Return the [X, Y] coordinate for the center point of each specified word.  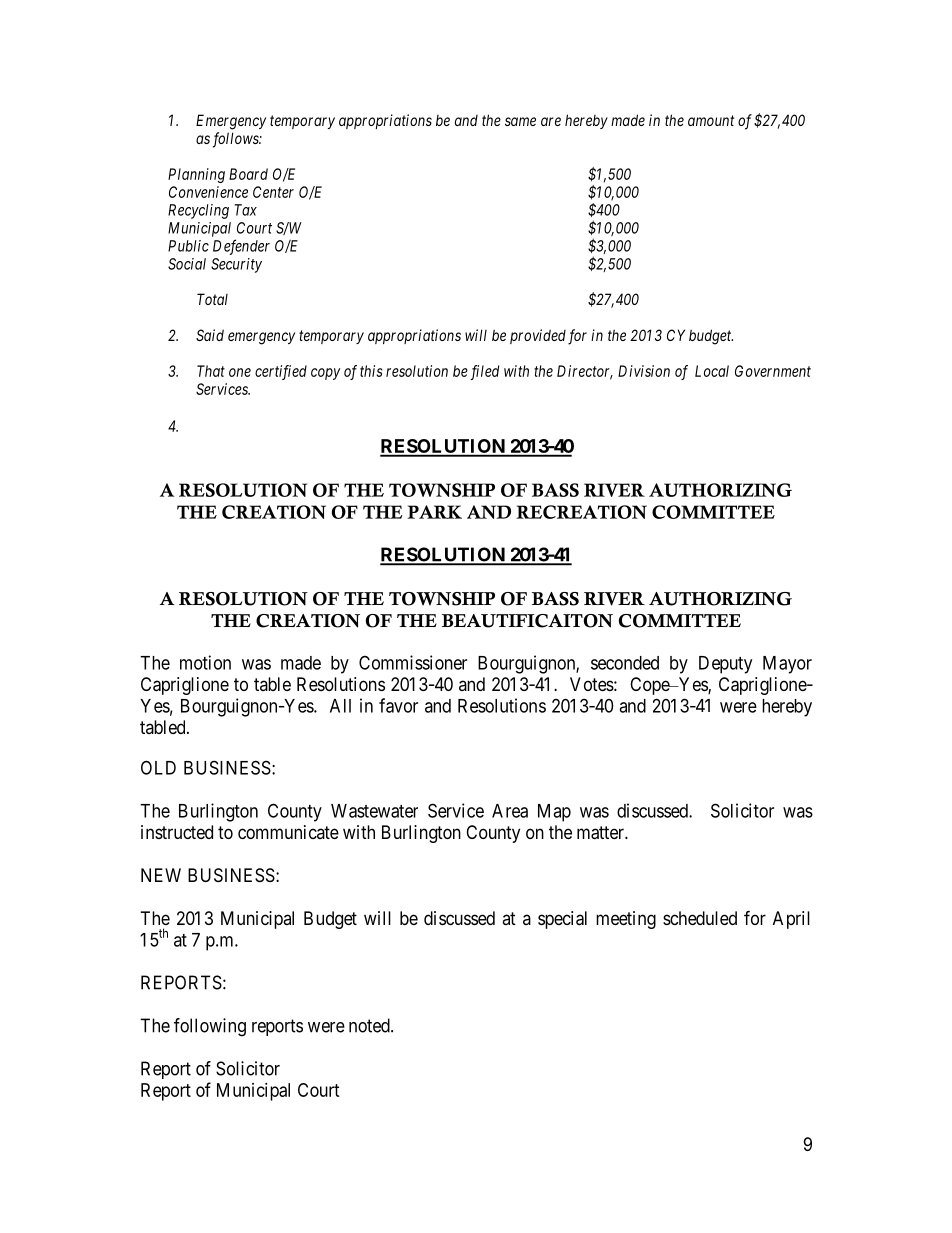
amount [711, 120]
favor [398, 705]
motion [205, 662]
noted [370, 1025]
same [520, 121]
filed [484, 372]
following [210, 1027]
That [211, 371]
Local [712, 371]
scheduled [700, 918]
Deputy [725, 665]
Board [248, 174]
